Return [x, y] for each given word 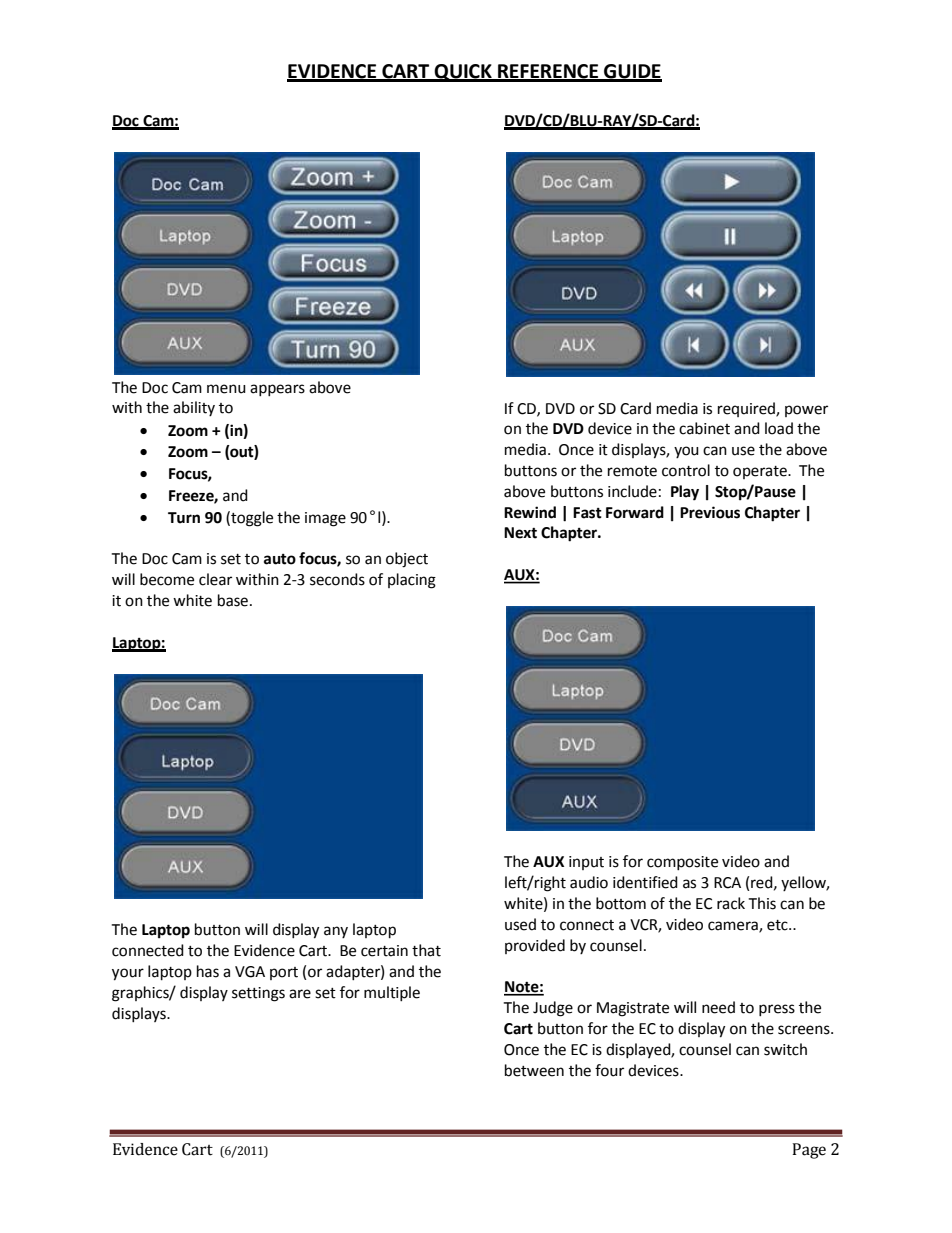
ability [194, 408]
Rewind [530, 512]
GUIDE [632, 72]
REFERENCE [548, 72]
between [534, 1070]
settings [258, 994]
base [233, 600]
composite [682, 863]
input [586, 863]
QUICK [463, 73]
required [747, 409]
